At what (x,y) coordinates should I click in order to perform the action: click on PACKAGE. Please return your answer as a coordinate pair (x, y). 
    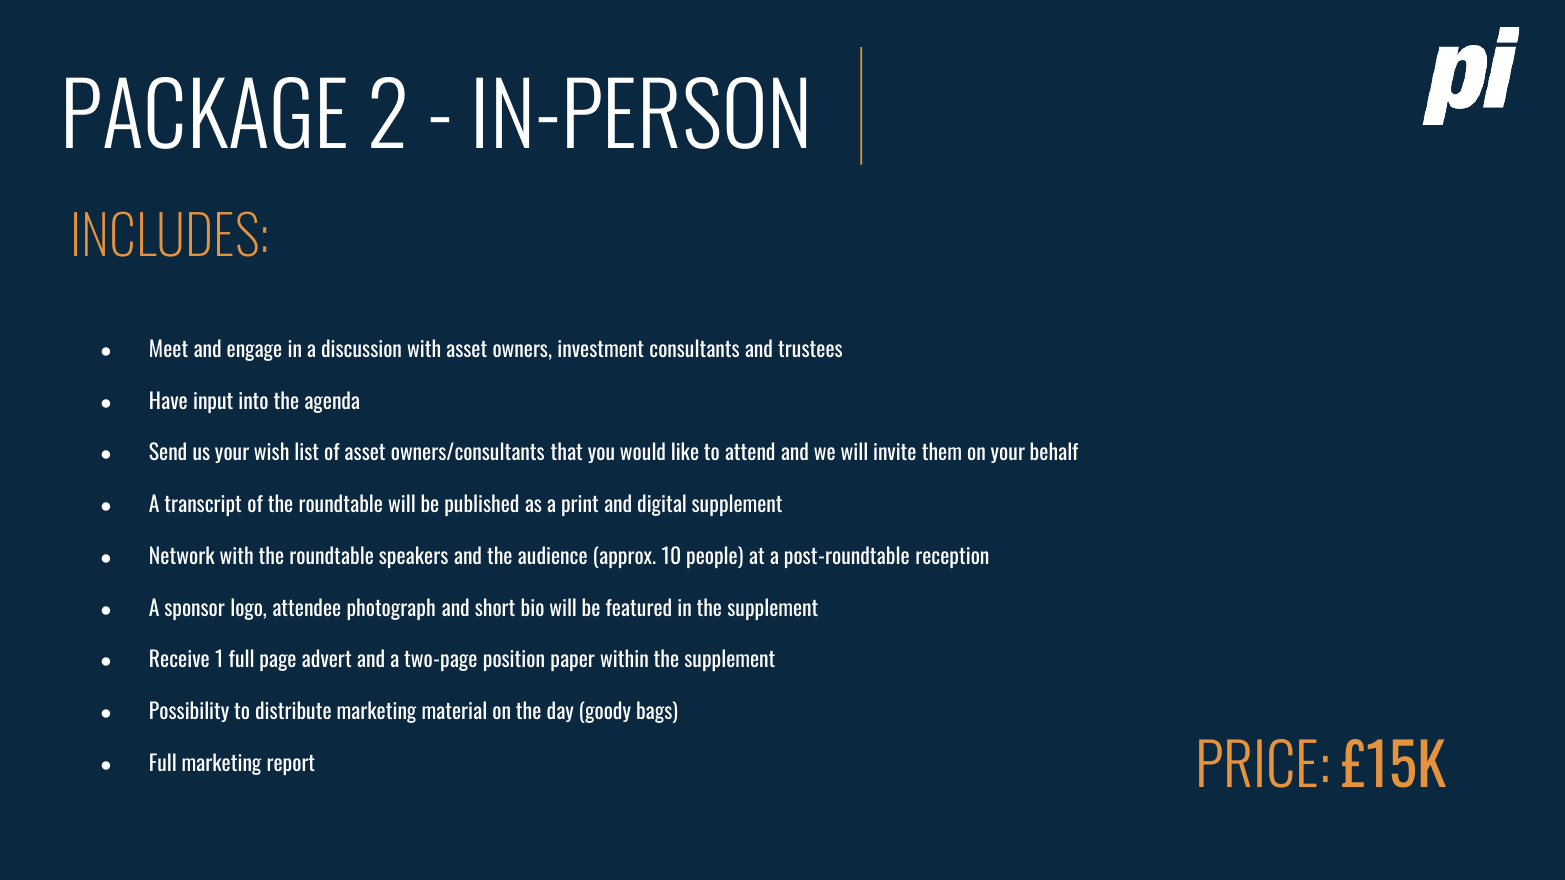
    Looking at the image, I should click on (206, 113).
